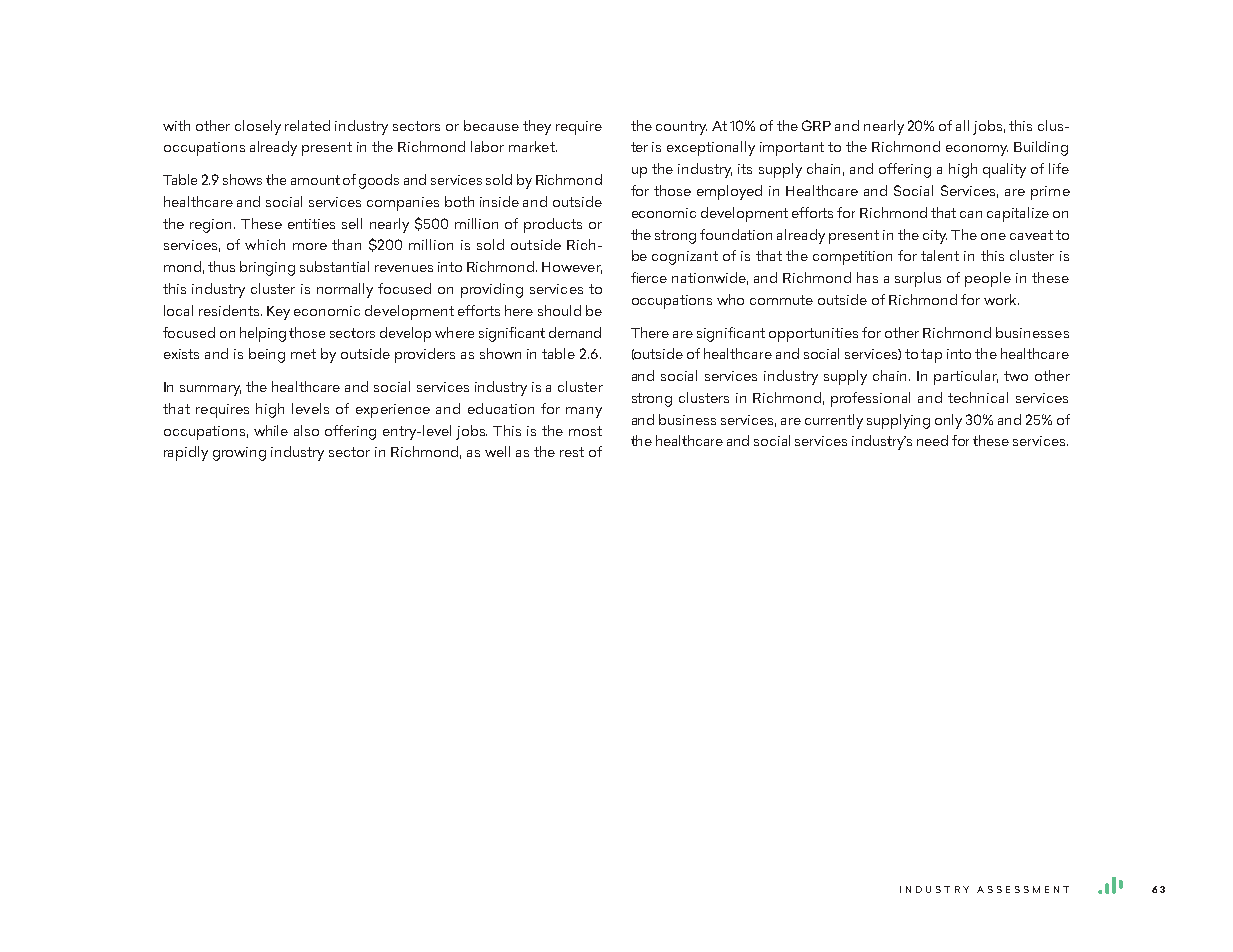 This screenshot has height=952, width=1233. What do you see at coordinates (649, 277) in the screenshot?
I see `fierce` at bounding box center [649, 277].
